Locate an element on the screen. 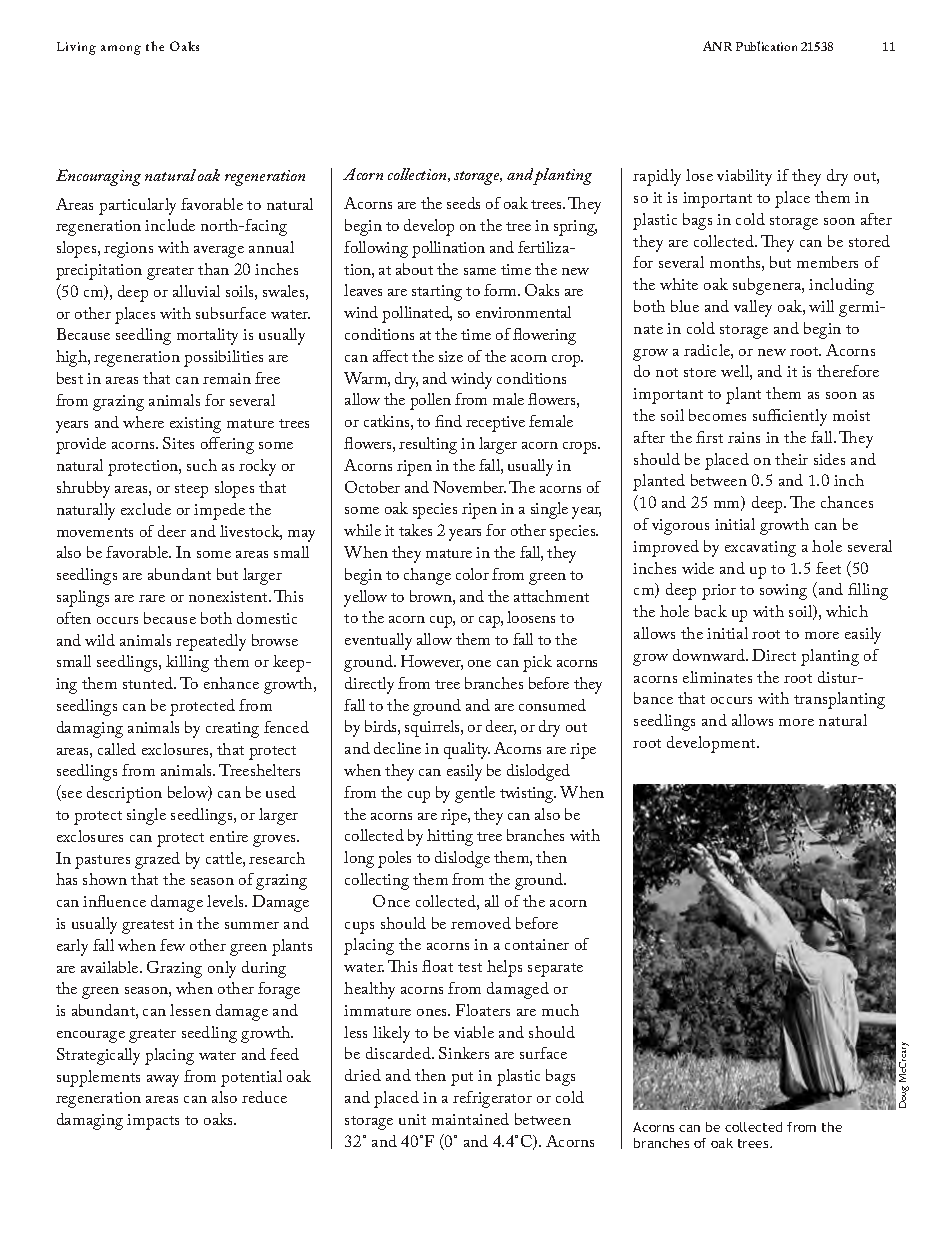 The height and width of the screenshot is (1233, 952). downward is located at coordinates (710, 655).
